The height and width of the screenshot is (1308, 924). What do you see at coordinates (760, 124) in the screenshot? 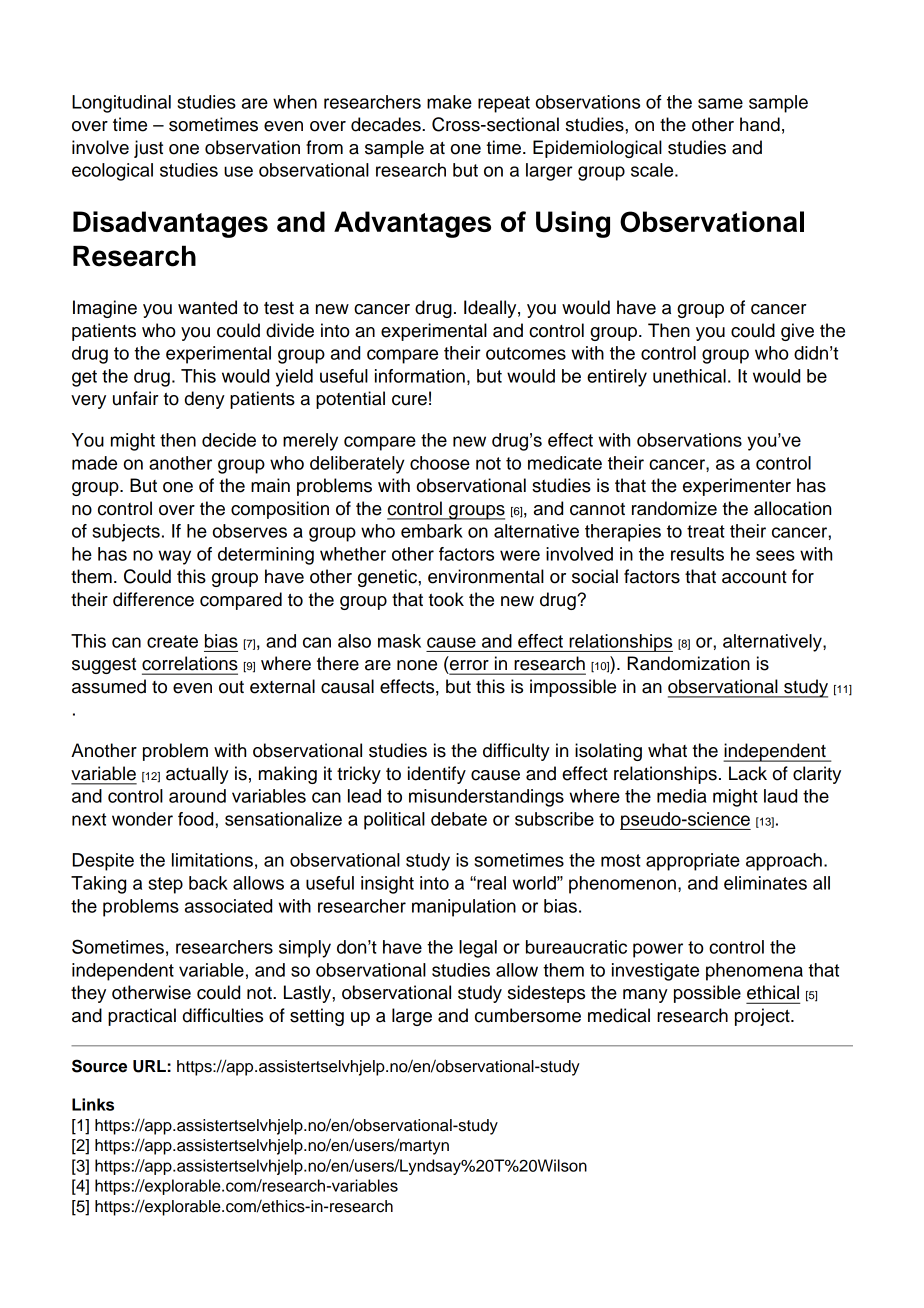
I see `hand` at bounding box center [760, 124].
